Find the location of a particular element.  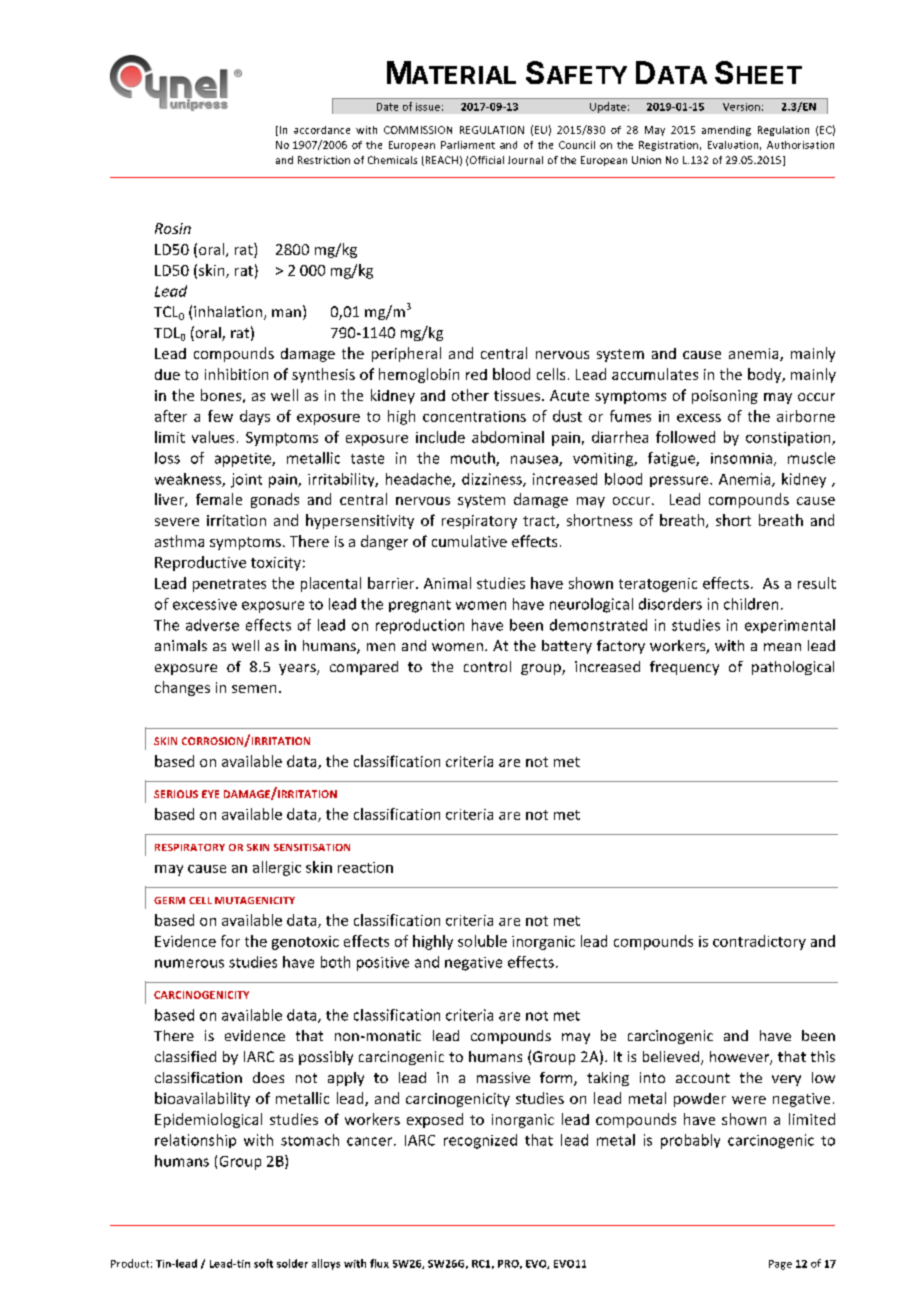

semen is located at coordinates (254, 689).
